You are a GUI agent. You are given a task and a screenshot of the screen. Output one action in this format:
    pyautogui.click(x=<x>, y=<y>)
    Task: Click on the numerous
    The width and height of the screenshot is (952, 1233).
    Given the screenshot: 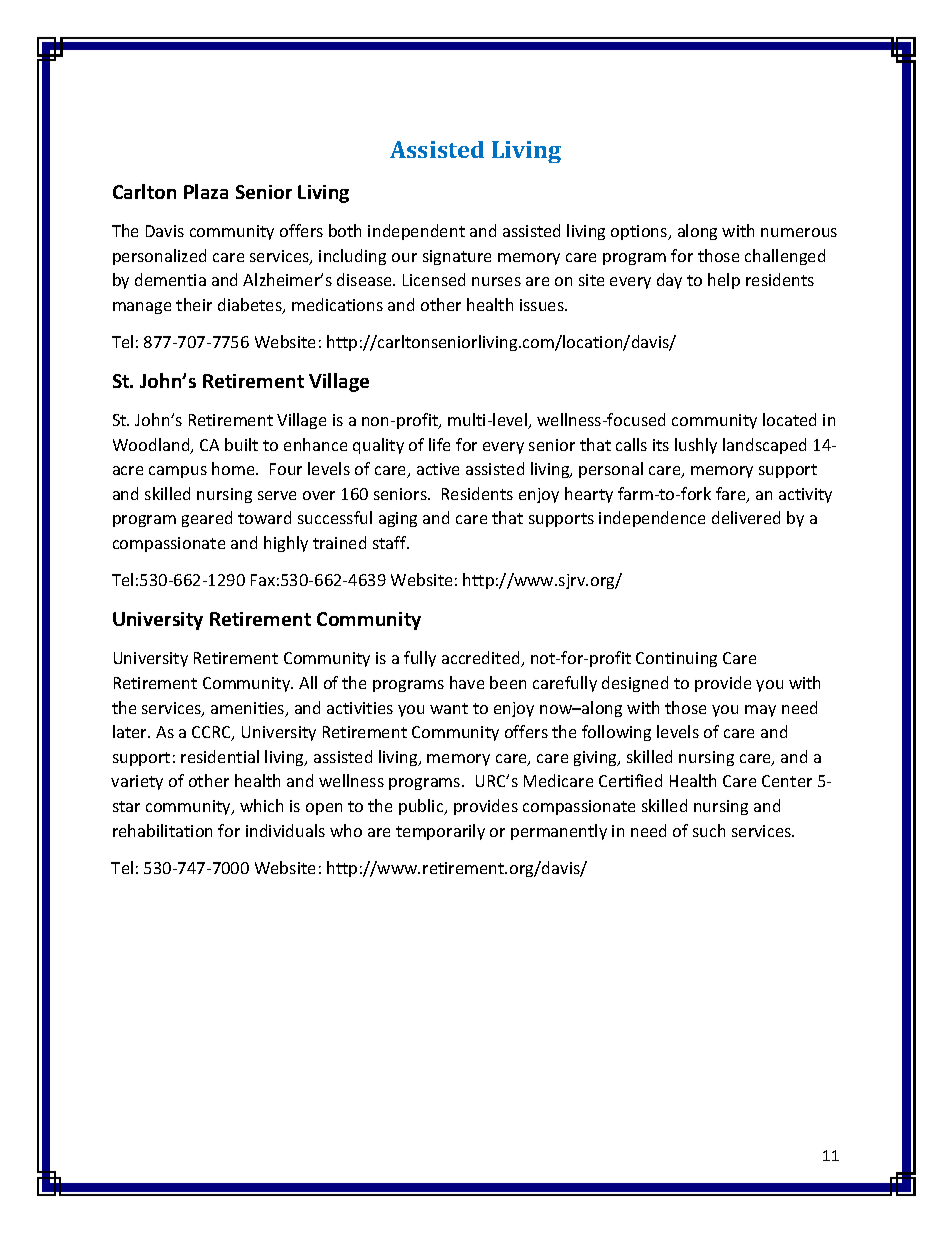 What is the action you would take?
    pyautogui.click(x=799, y=232)
